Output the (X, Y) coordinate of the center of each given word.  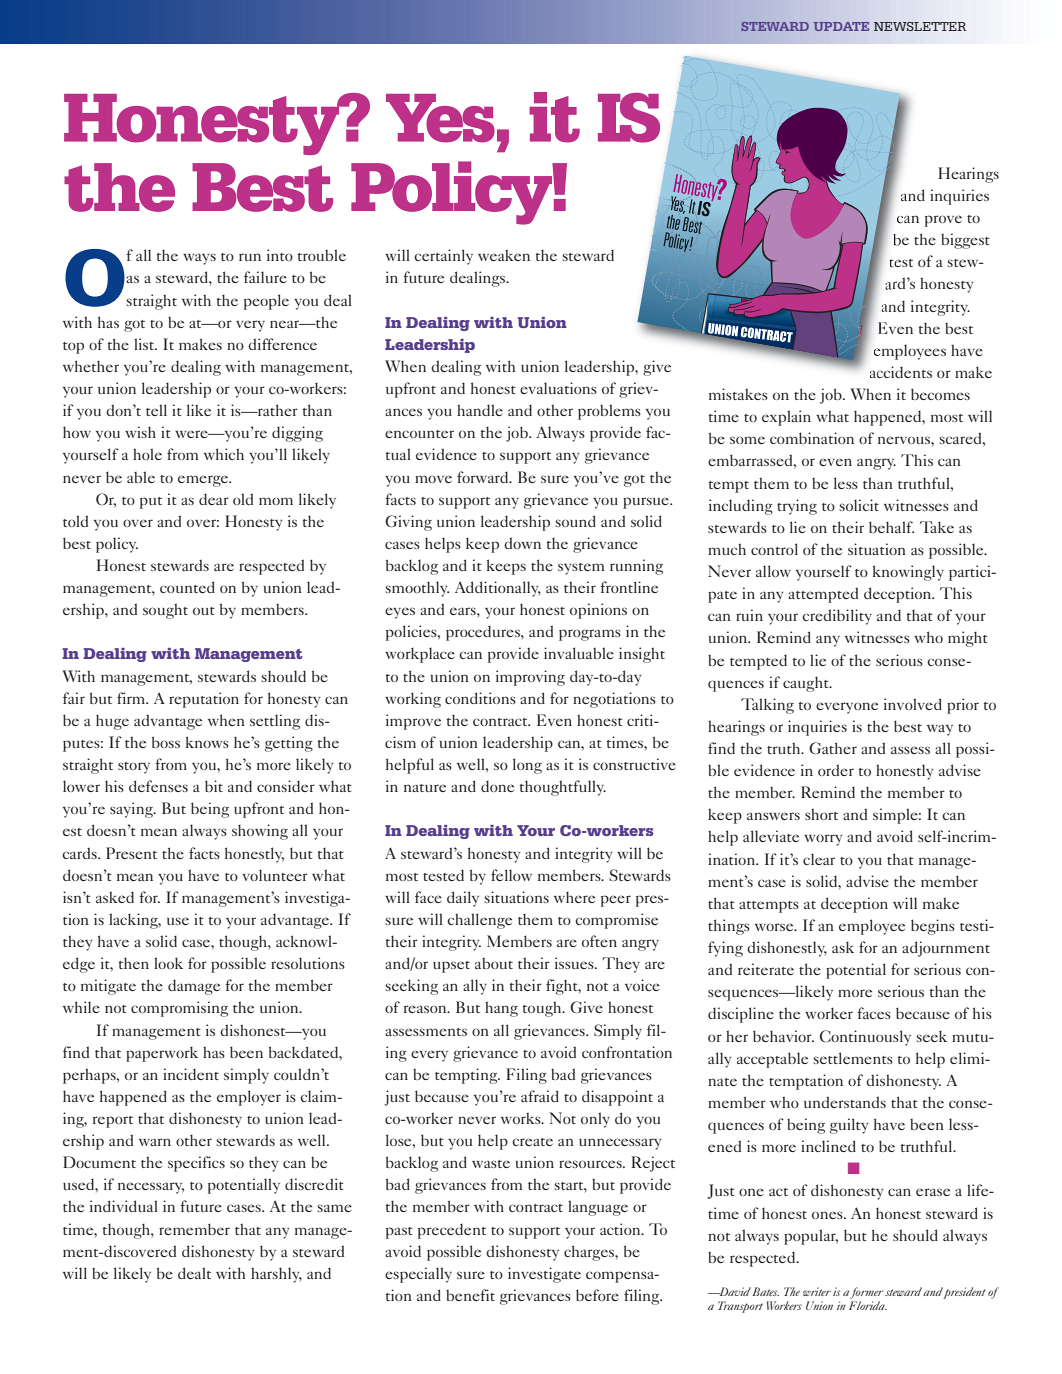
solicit (859, 505)
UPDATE (841, 26)
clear (819, 859)
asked (115, 897)
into (280, 255)
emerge (204, 481)
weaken (504, 255)
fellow (511, 875)
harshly (276, 1275)
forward (484, 477)
